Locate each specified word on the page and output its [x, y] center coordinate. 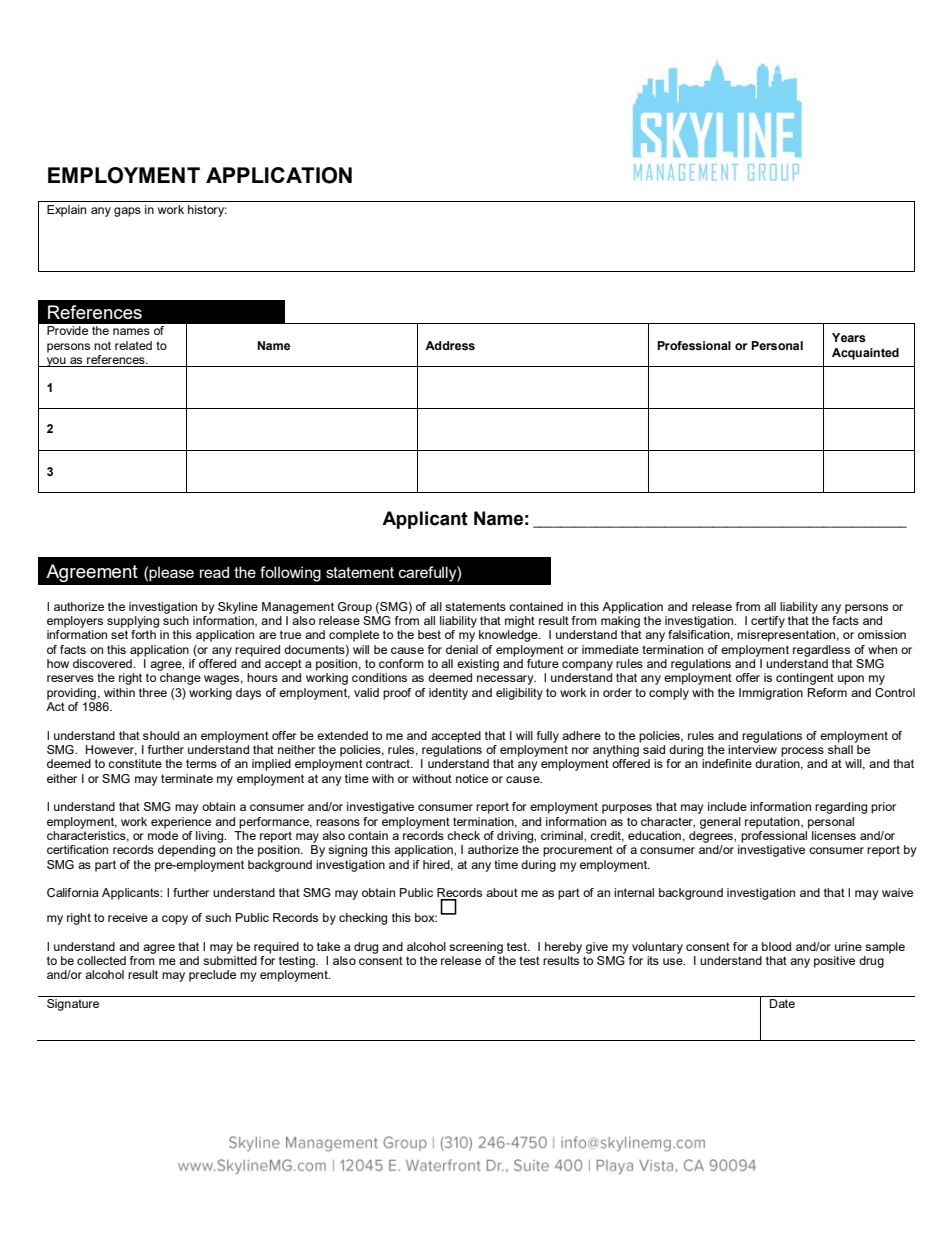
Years [849, 337]
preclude [212, 976]
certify [768, 622]
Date [782, 1003]
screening [476, 948]
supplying [133, 622]
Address [450, 345]
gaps [127, 212]
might [520, 622]
